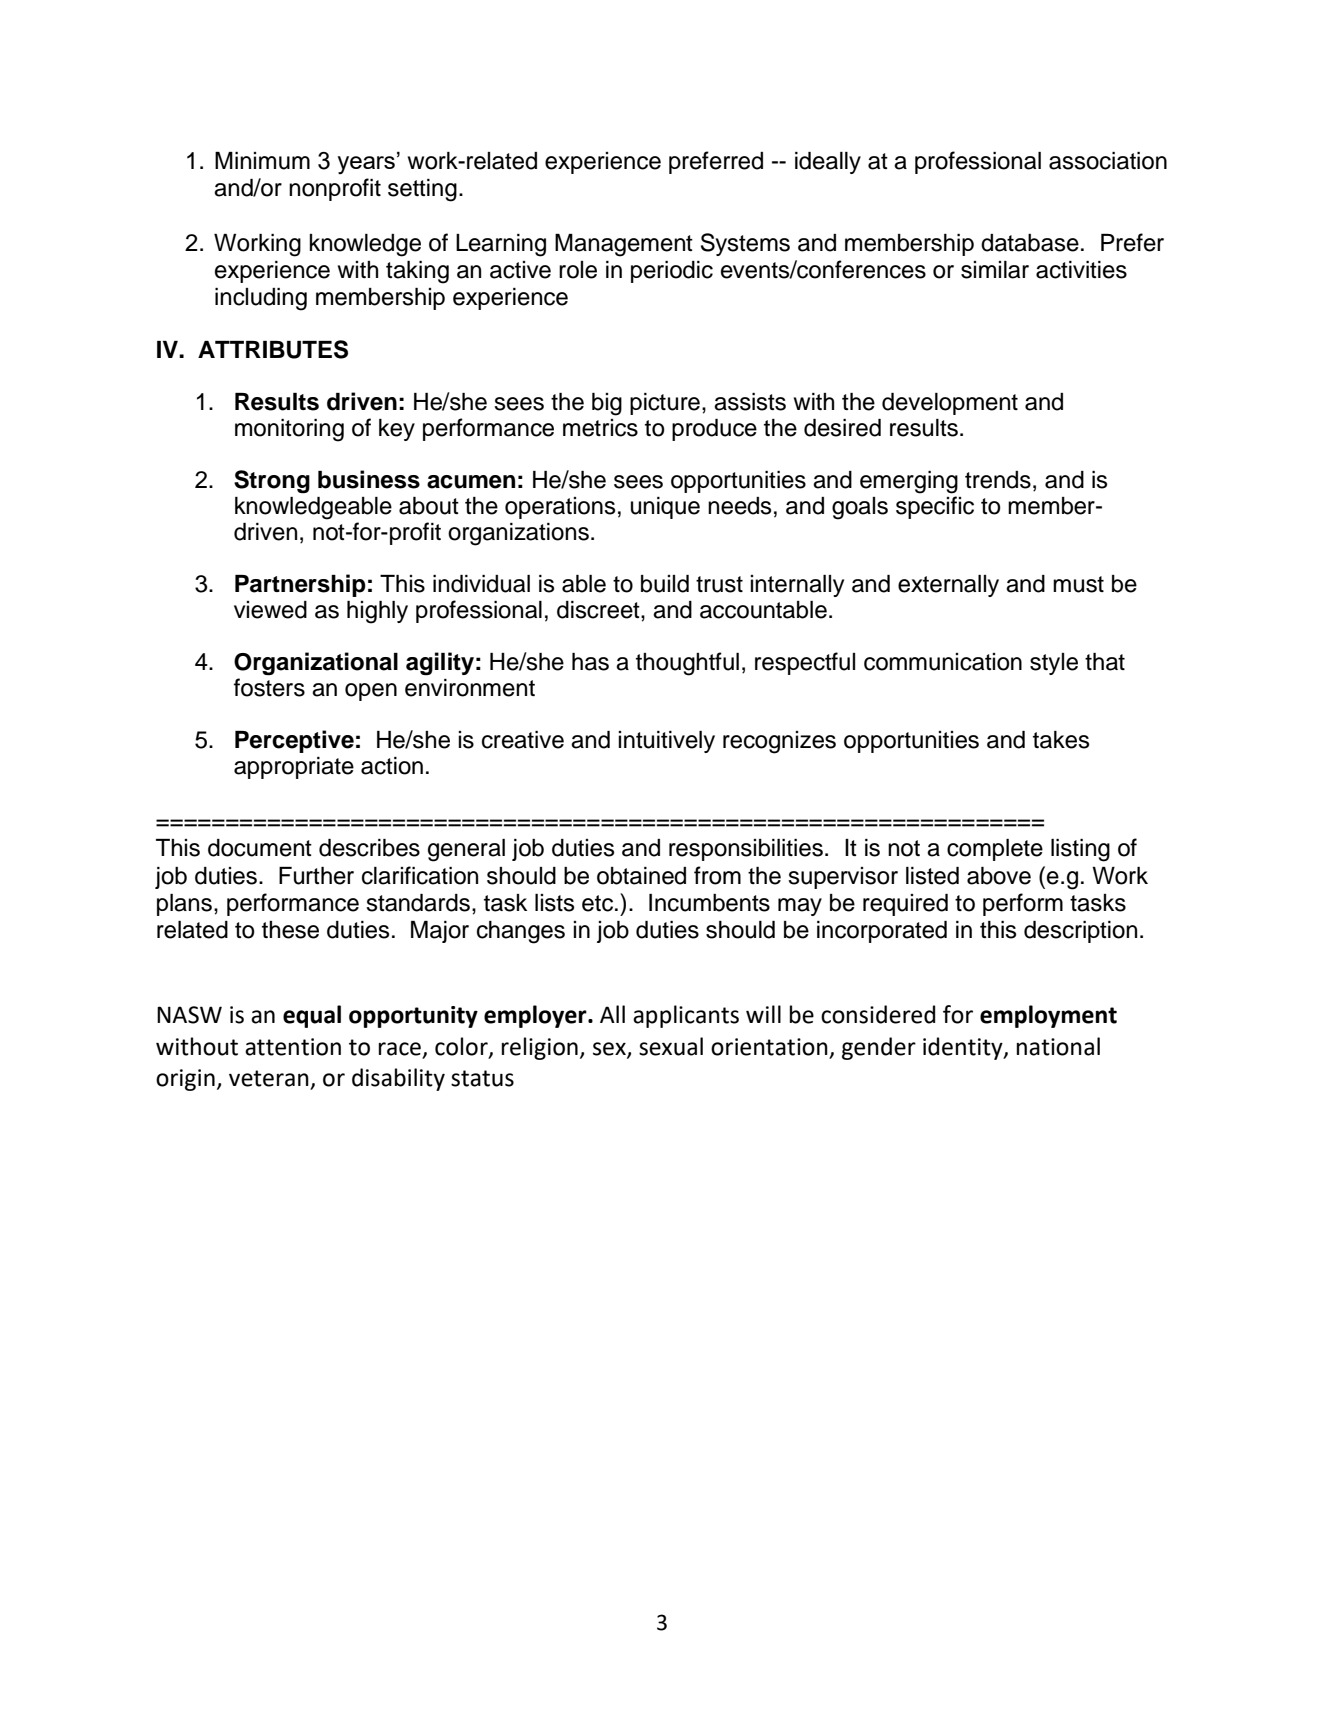 This document has height=1714, width=1324. I want to click on sexual, so click(671, 1046).
